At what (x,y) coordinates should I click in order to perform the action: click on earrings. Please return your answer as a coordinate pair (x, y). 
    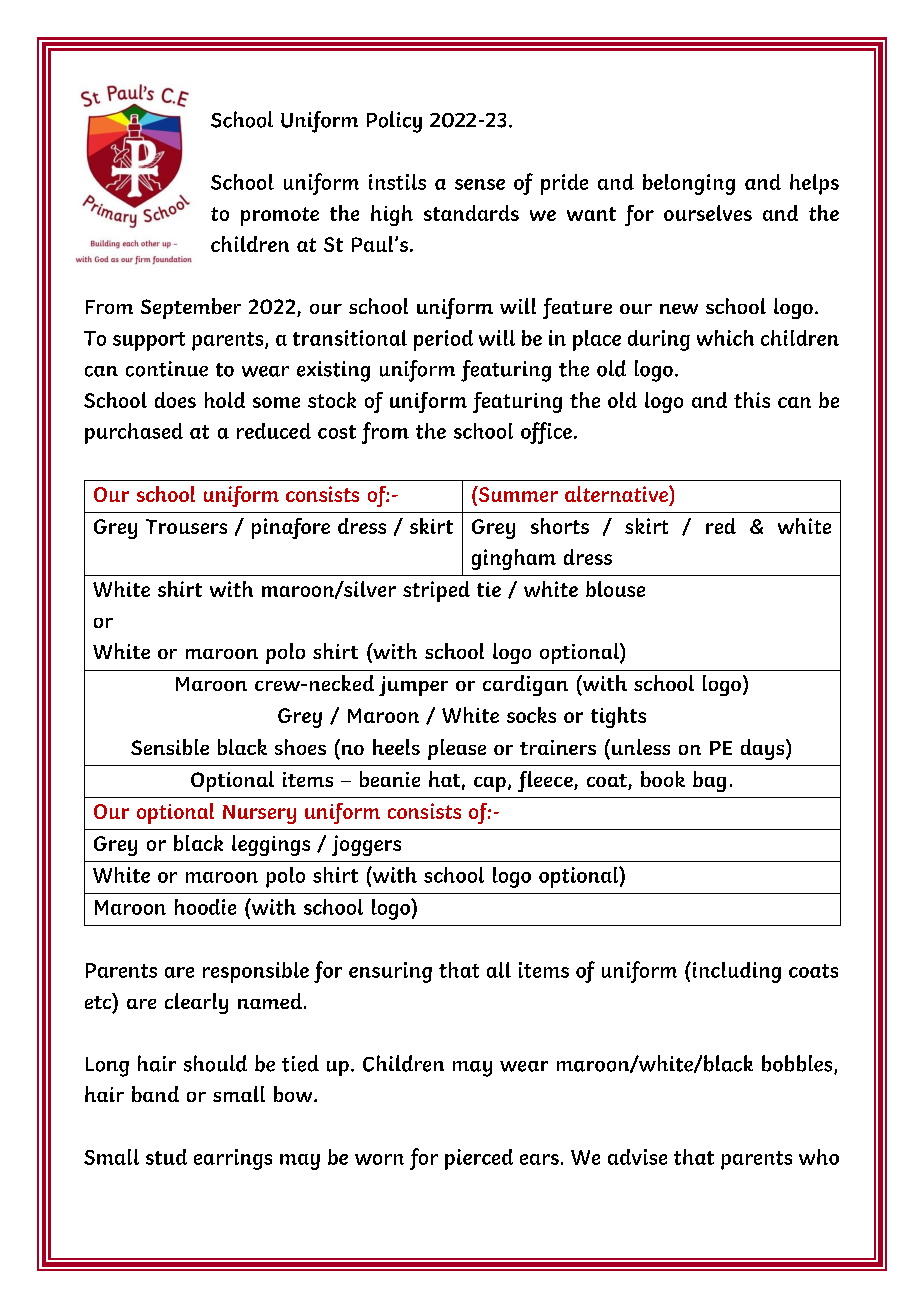
    Looking at the image, I should click on (233, 1159).
